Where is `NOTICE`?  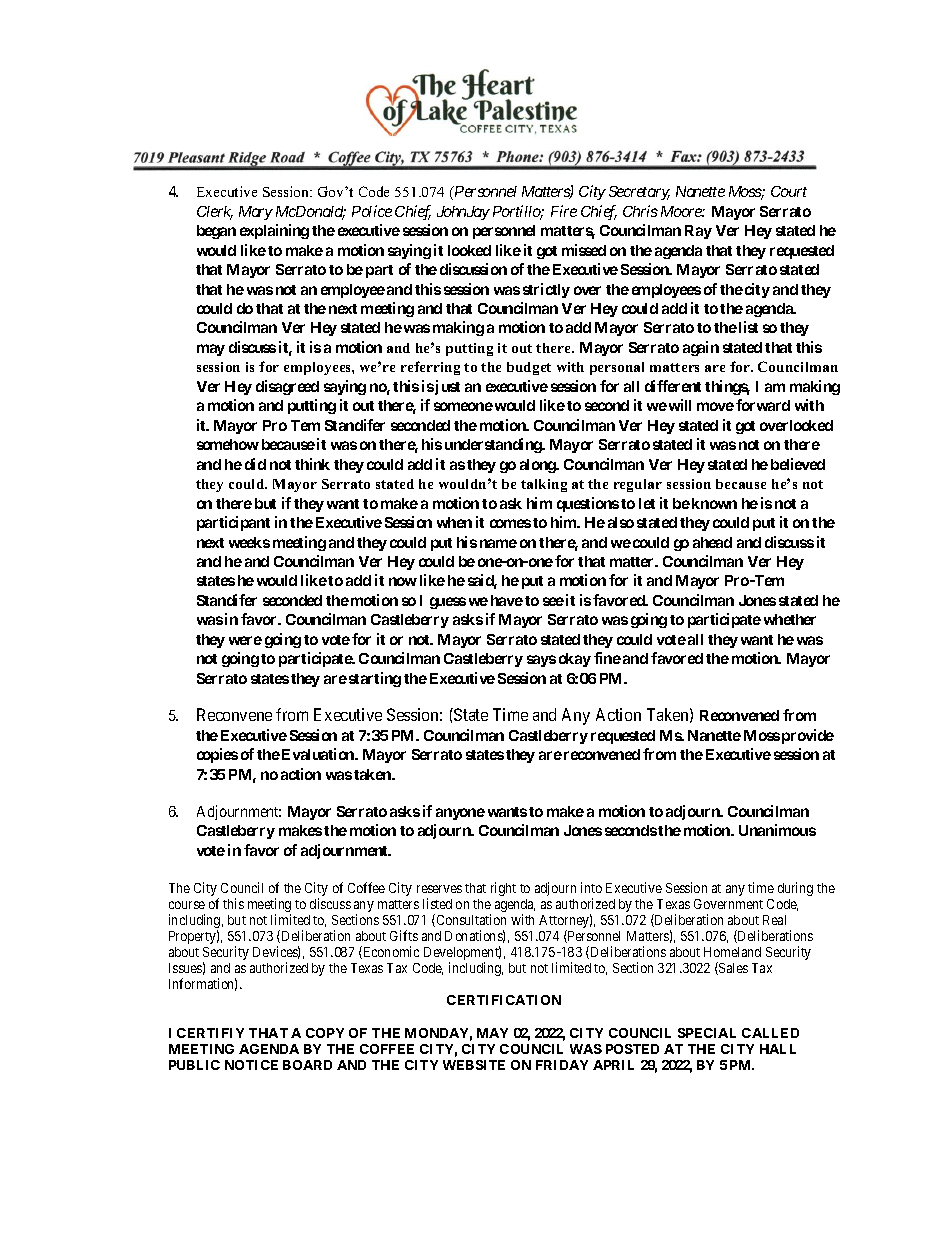 NOTICE is located at coordinates (251, 1065).
